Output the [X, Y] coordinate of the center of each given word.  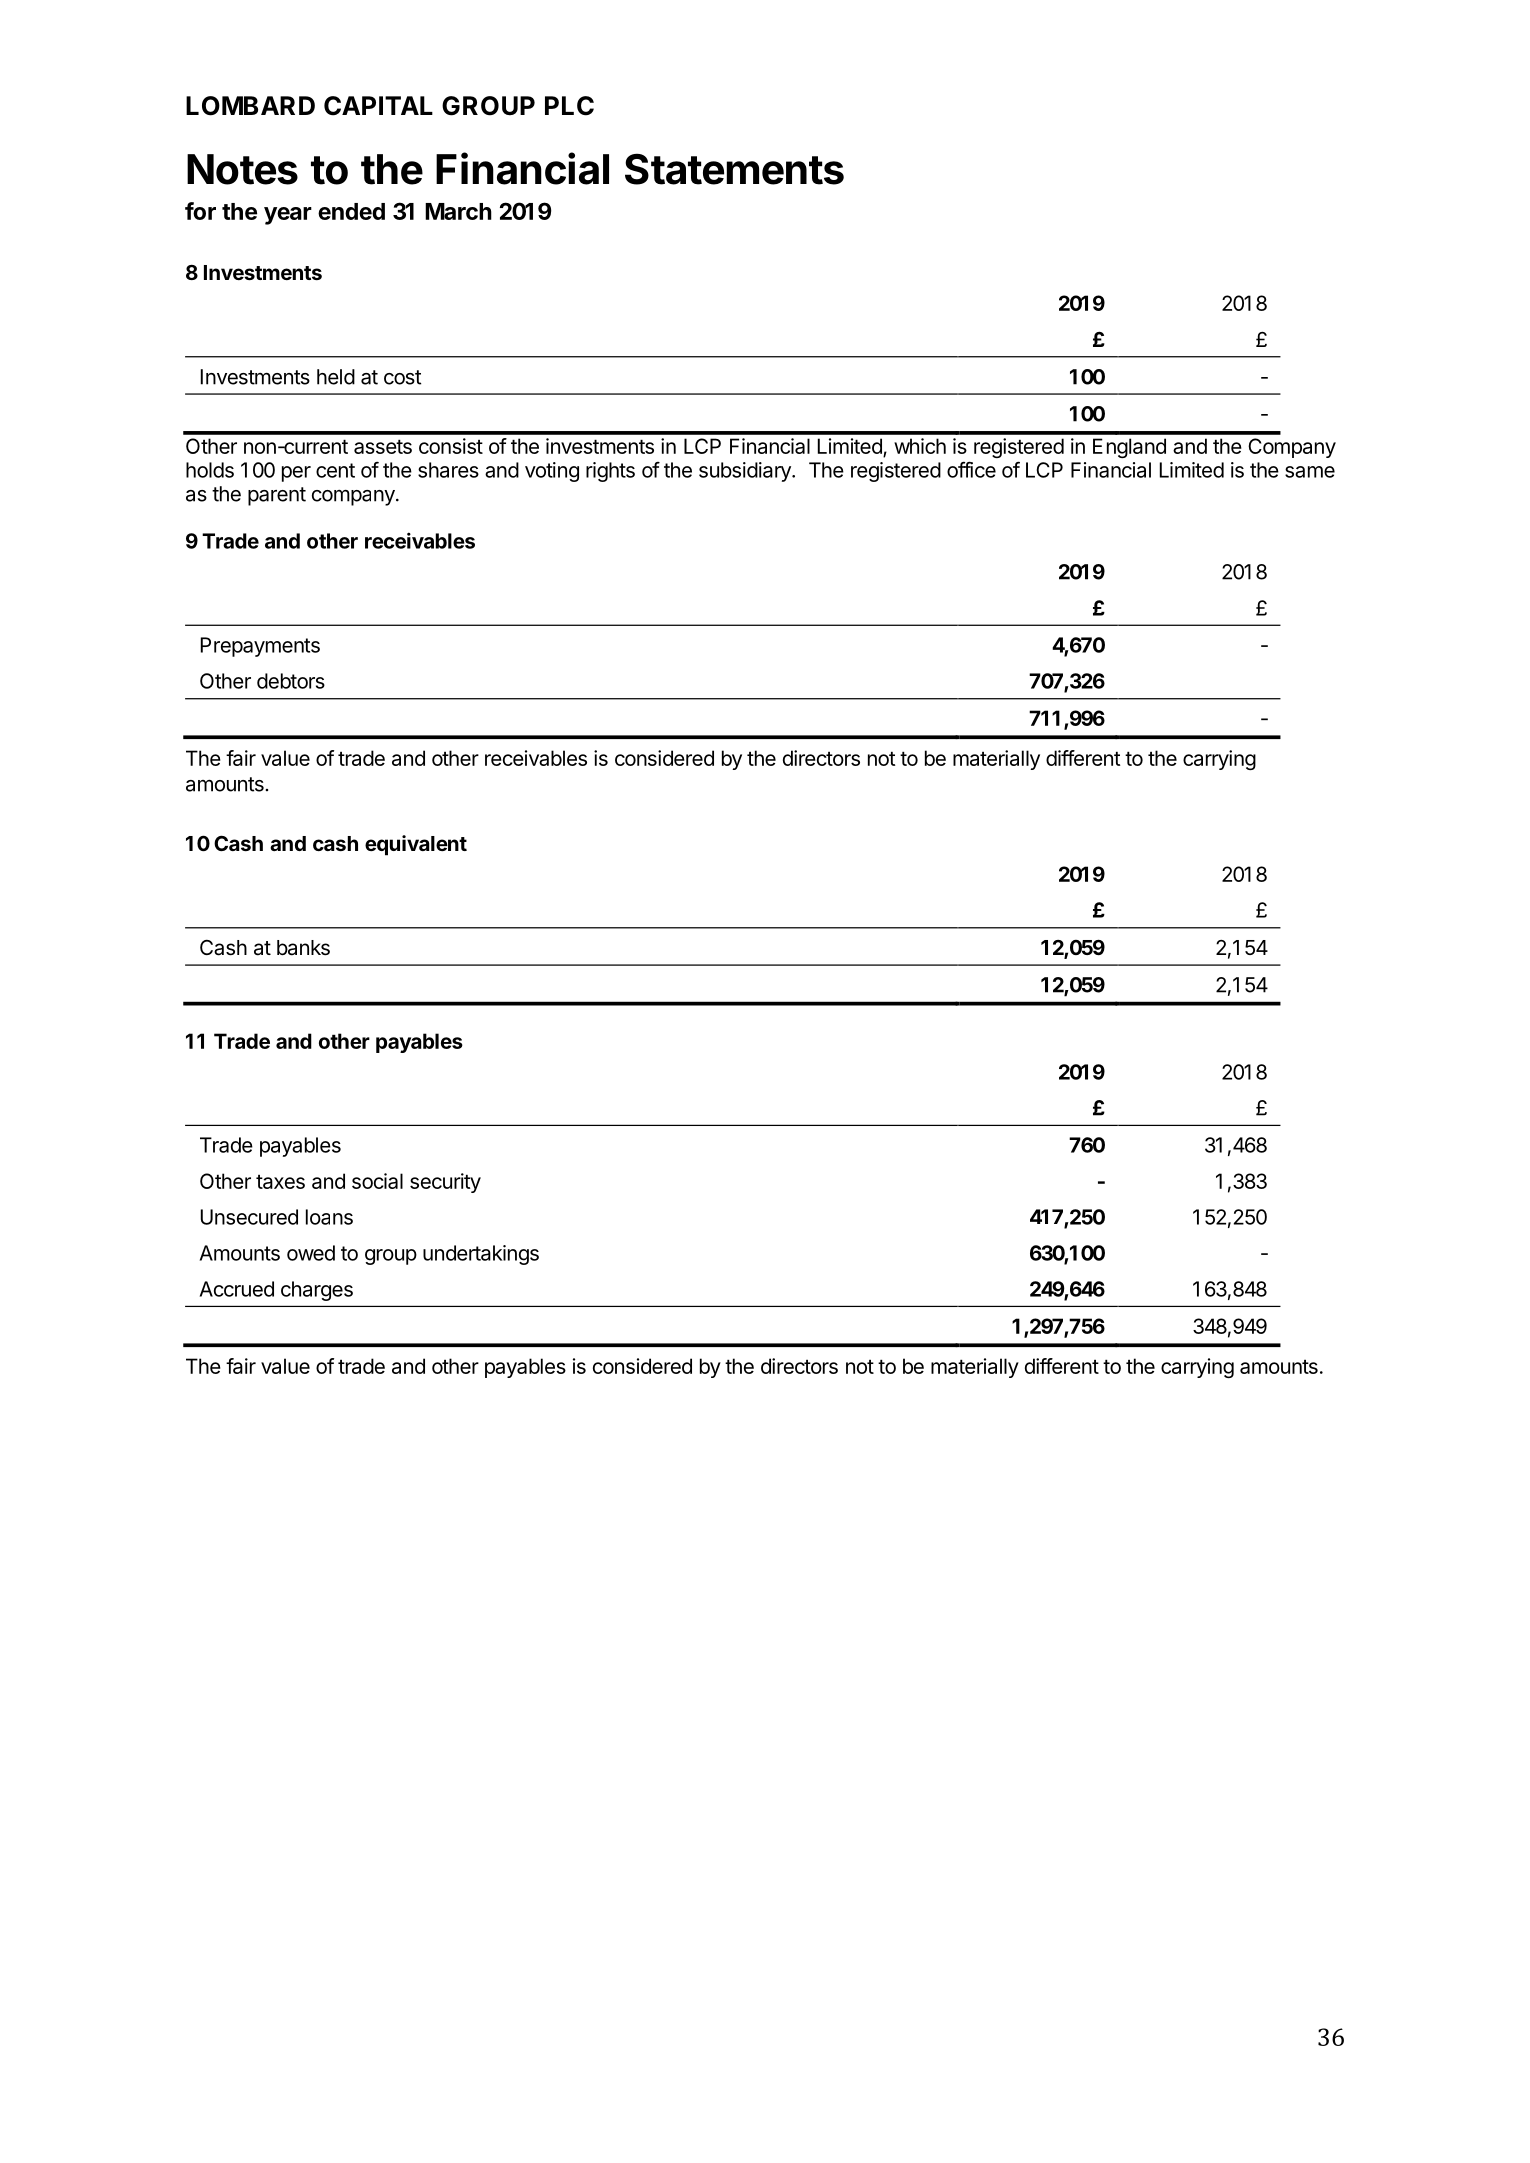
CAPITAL [378, 106]
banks [303, 948]
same [1310, 472]
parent [277, 496]
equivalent [416, 845]
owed [311, 1253]
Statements [734, 169]
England [1129, 448]
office [971, 469]
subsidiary [746, 472]
